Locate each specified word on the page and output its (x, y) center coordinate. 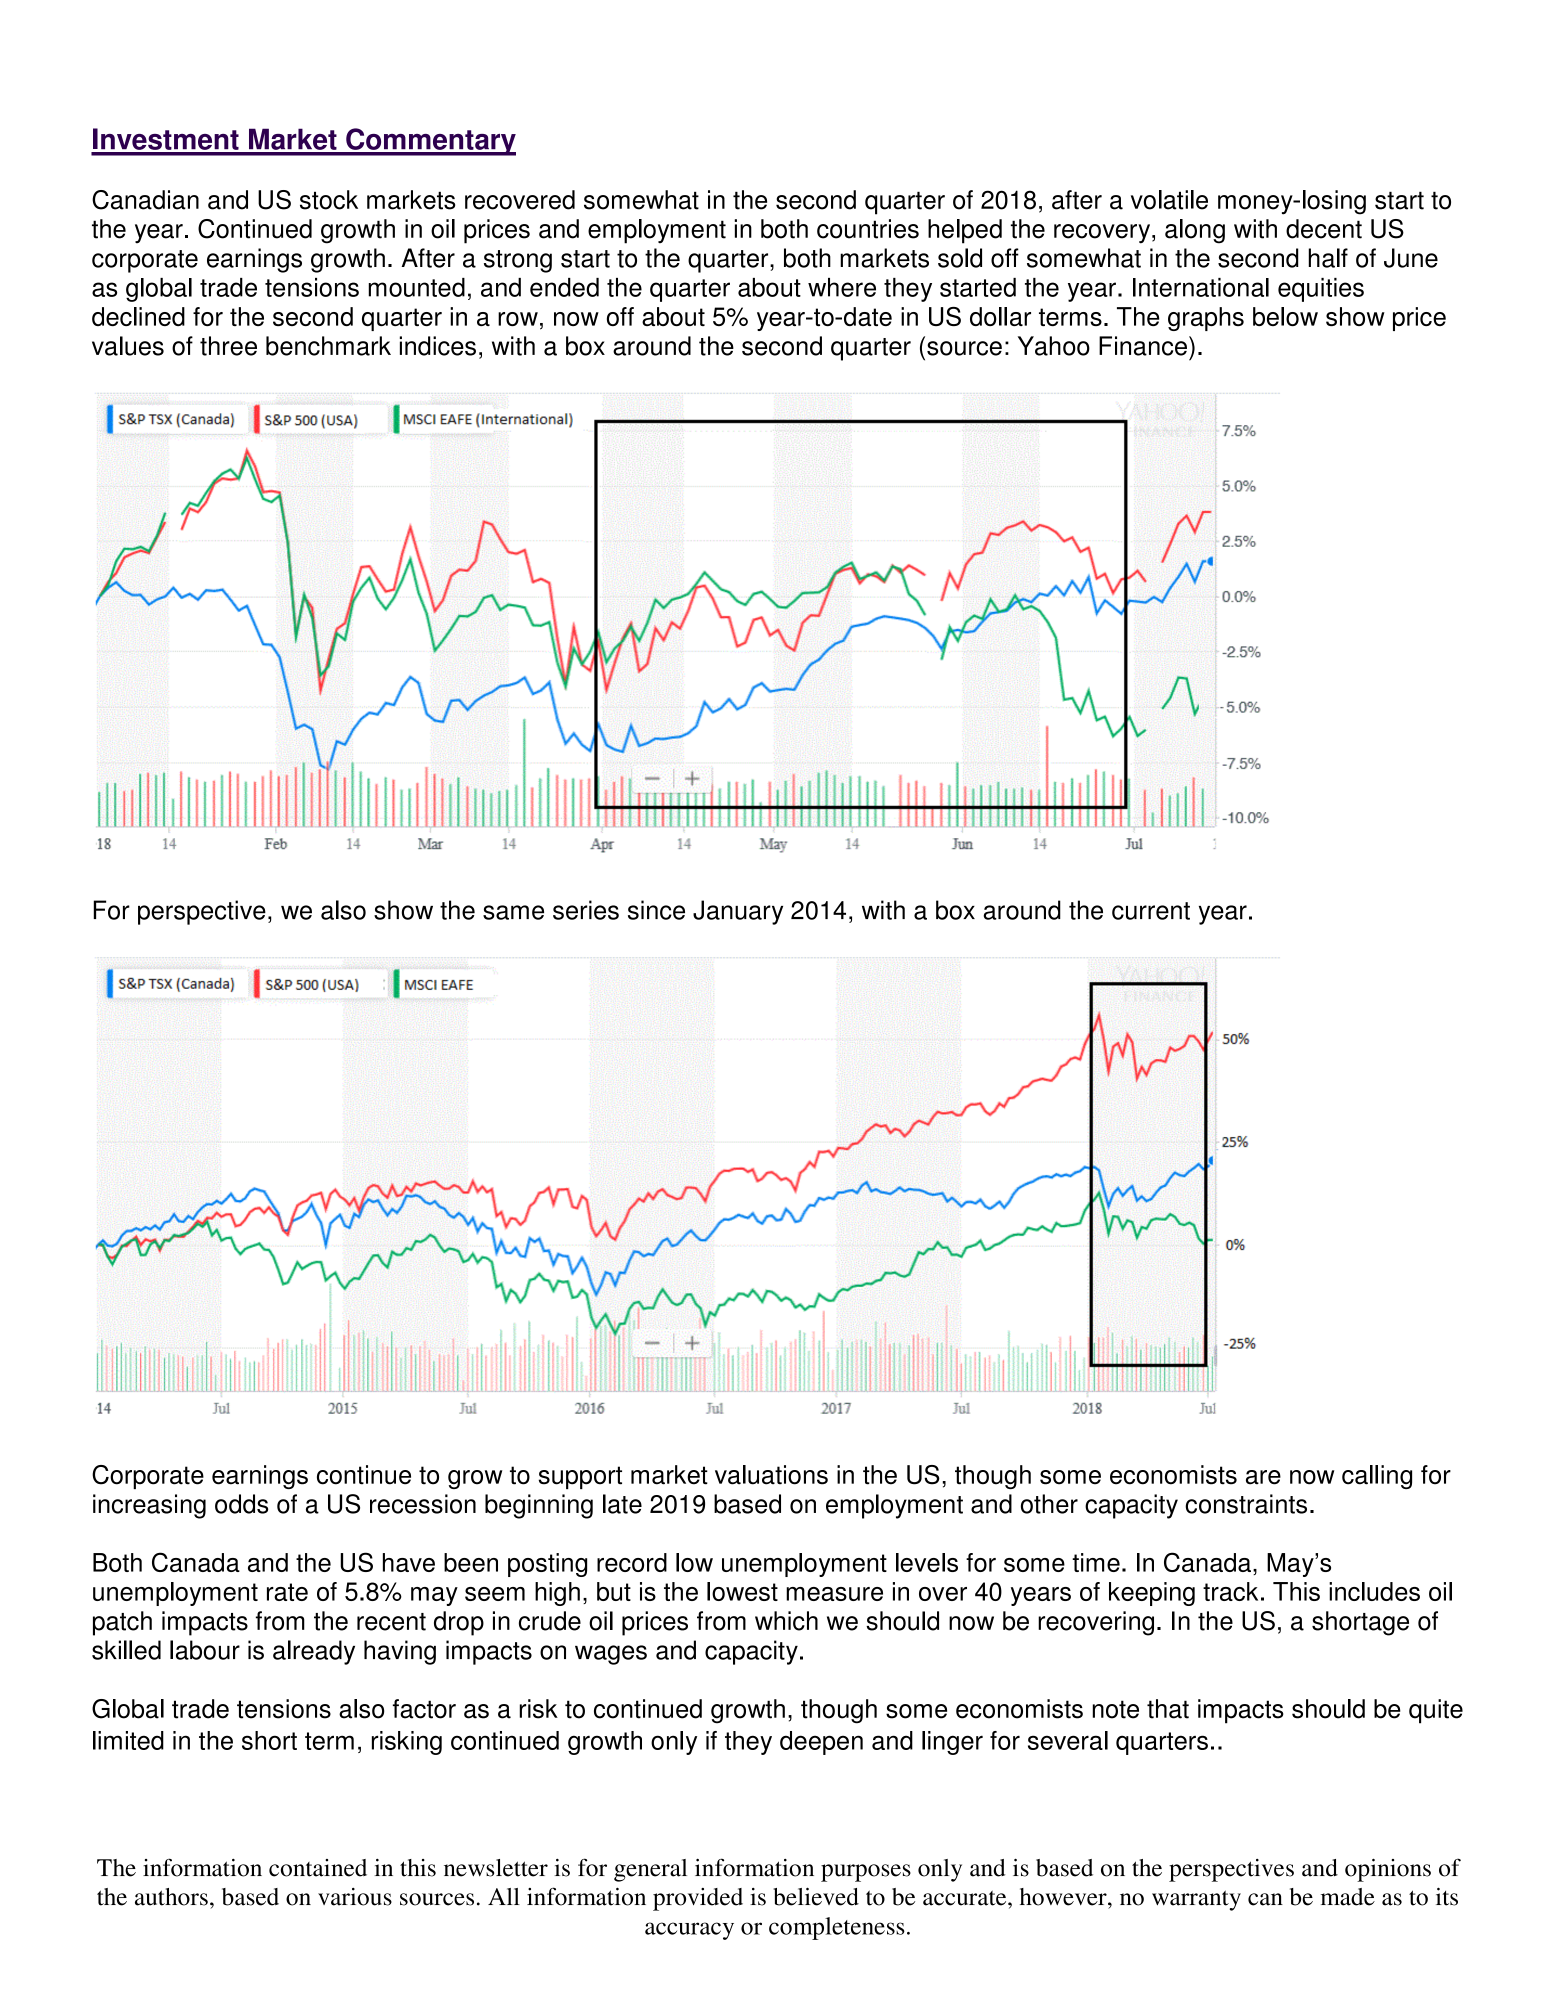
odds (241, 1504)
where (842, 287)
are (1263, 1477)
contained (318, 1868)
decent (1324, 229)
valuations (771, 1475)
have (409, 1562)
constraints (1246, 1504)
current (1151, 911)
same (513, 912)
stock (329, 200)
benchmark (328, 346)
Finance (1143, 346)
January (738, 912)
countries (868, 229)
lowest (742, 1591)
